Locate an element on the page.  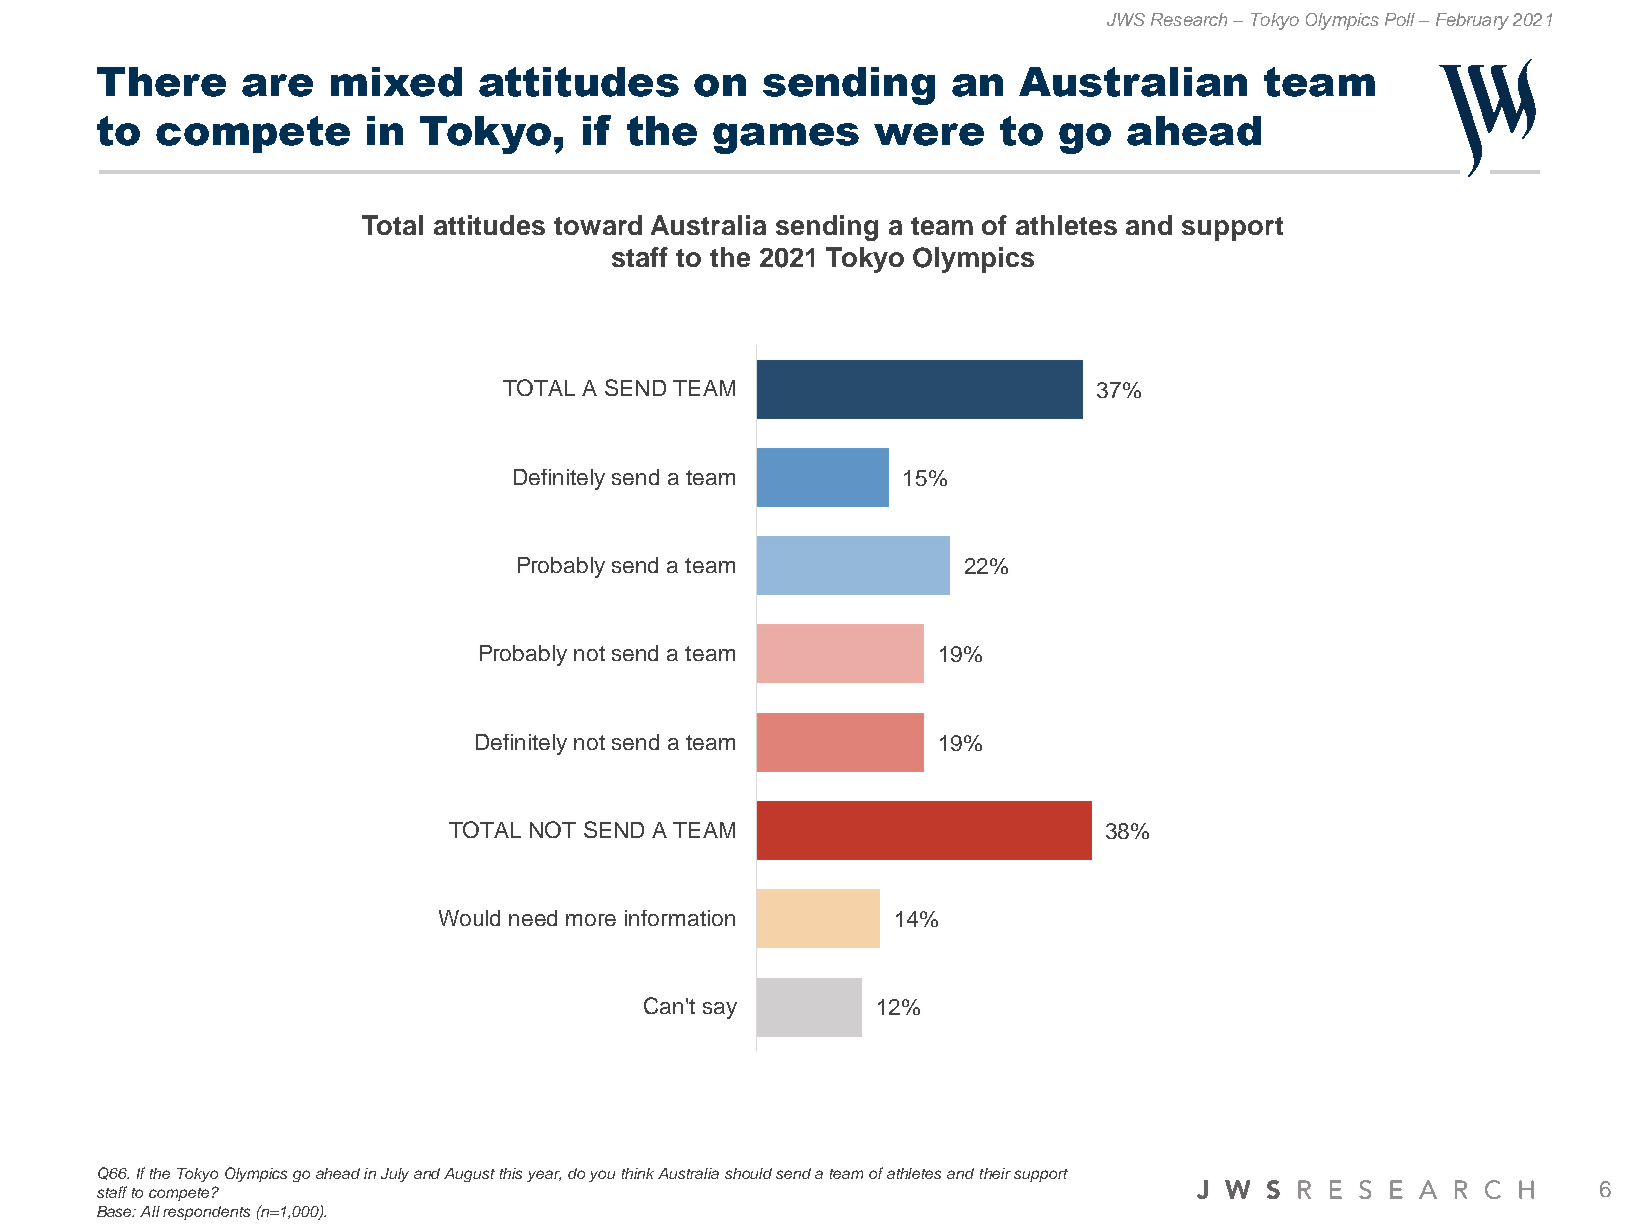
information is located at coordinates (680, 918).
